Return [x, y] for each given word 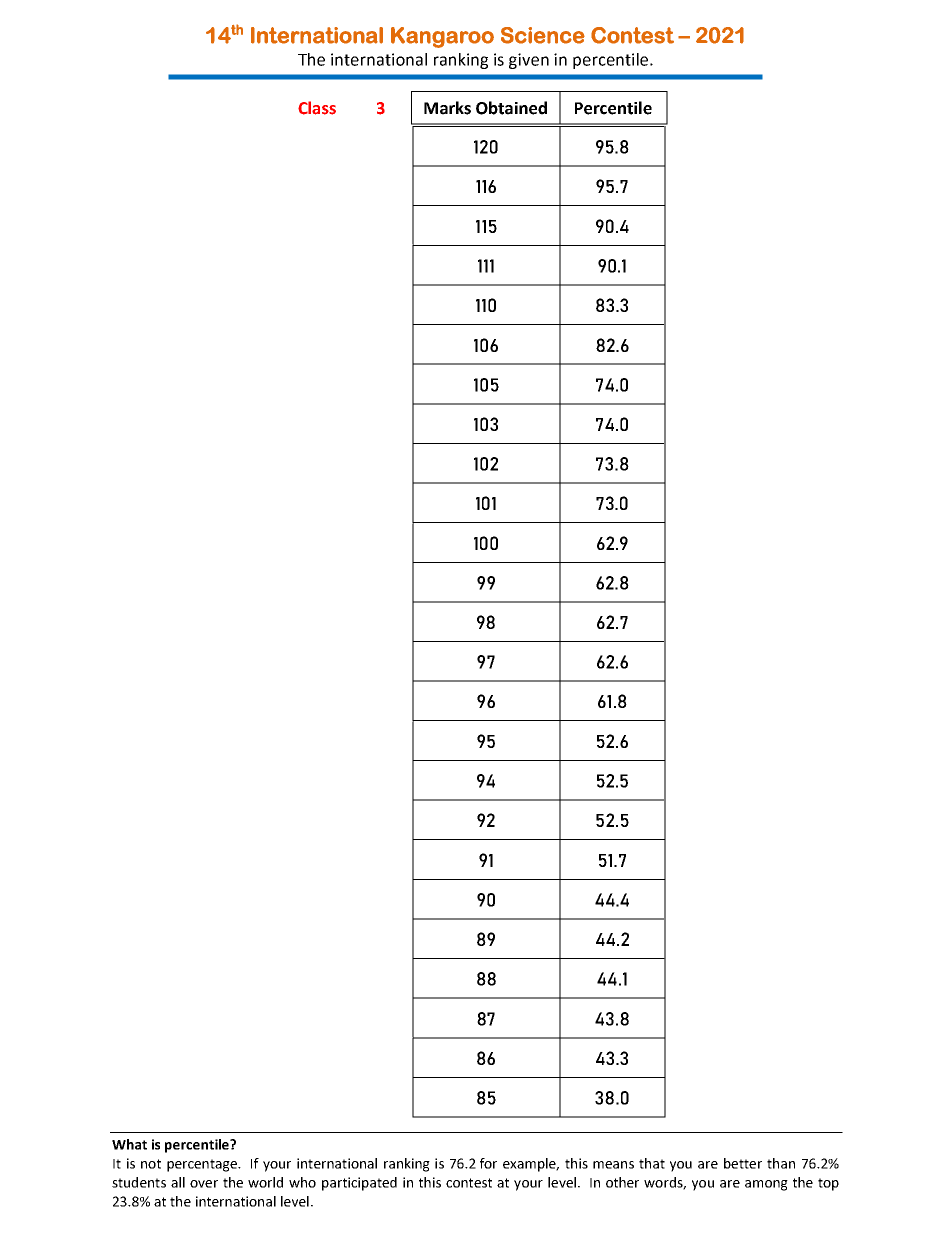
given [529, 61]
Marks [447, 108]
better [743, 1163]
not [151, 1164]
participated [359, 1184]
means [613, 1165]
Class [317, 108]
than [781, 1163]
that [652, 1163]
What [129, 1144]
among [766, 1185]
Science [543, 35]
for [488, 1163]
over [204, 1184]
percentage [203, 1165]
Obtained [511, 108]
